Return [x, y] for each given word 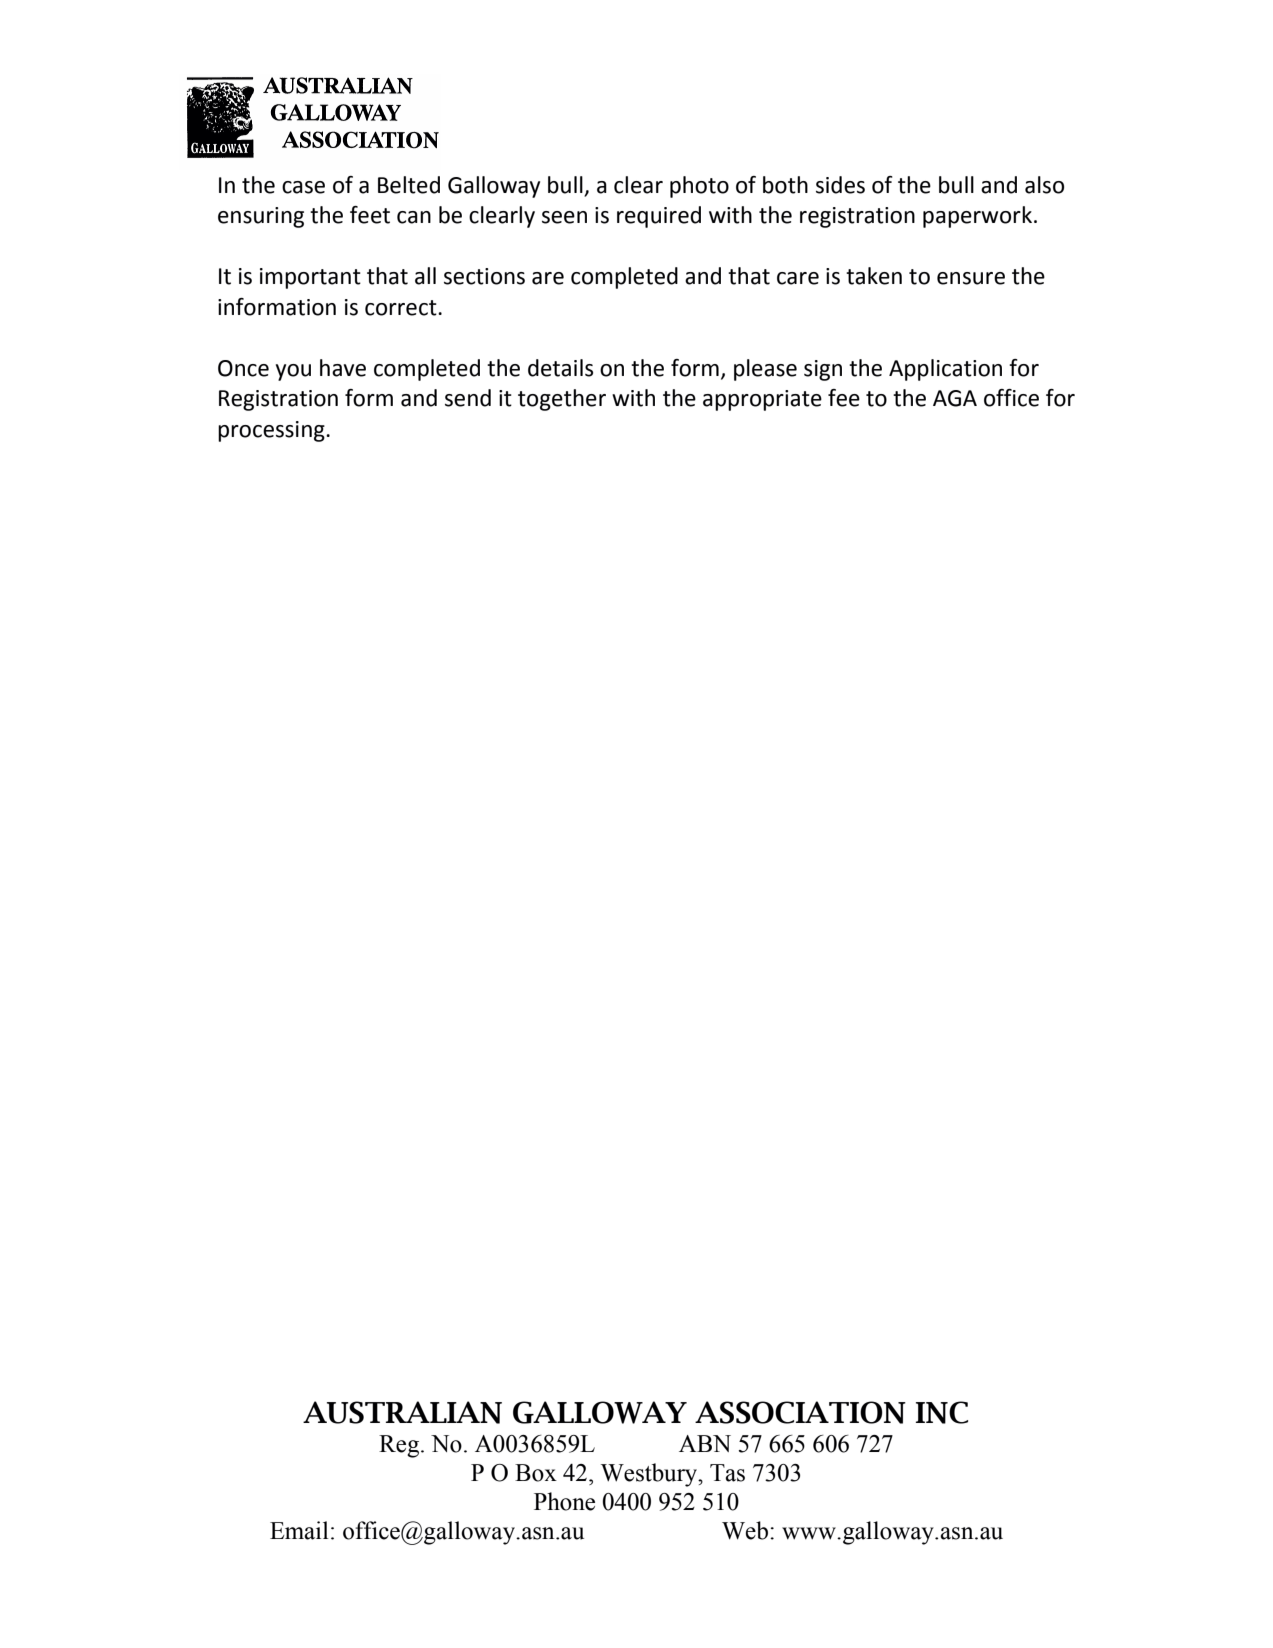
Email [299, 1530]
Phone [564, 1501]
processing [272, 431]
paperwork [977, 217]
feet [370, 215]
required [659, 217]
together [562, 400]
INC [942, 1412]
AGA [955, 398]
